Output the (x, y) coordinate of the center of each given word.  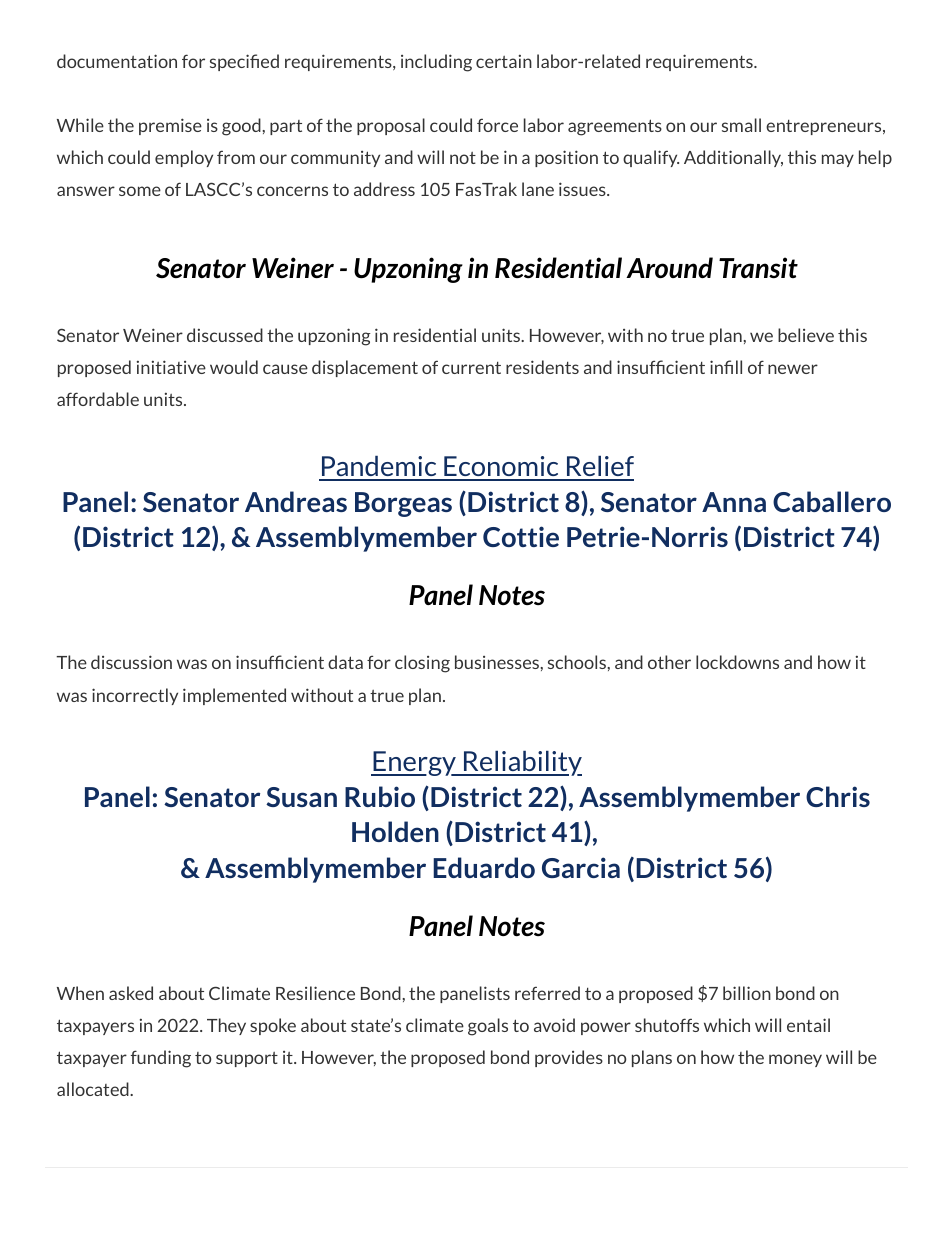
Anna (734, 502)
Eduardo (484, 867)
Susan (301, 797)
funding (161, 1059)
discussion (131, 662)
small (741, 125)
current (471, 368)
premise (170, 126)
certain (504, 61)
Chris (838, 796)
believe (806, 335)
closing (422, 664)
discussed (225, 335)
